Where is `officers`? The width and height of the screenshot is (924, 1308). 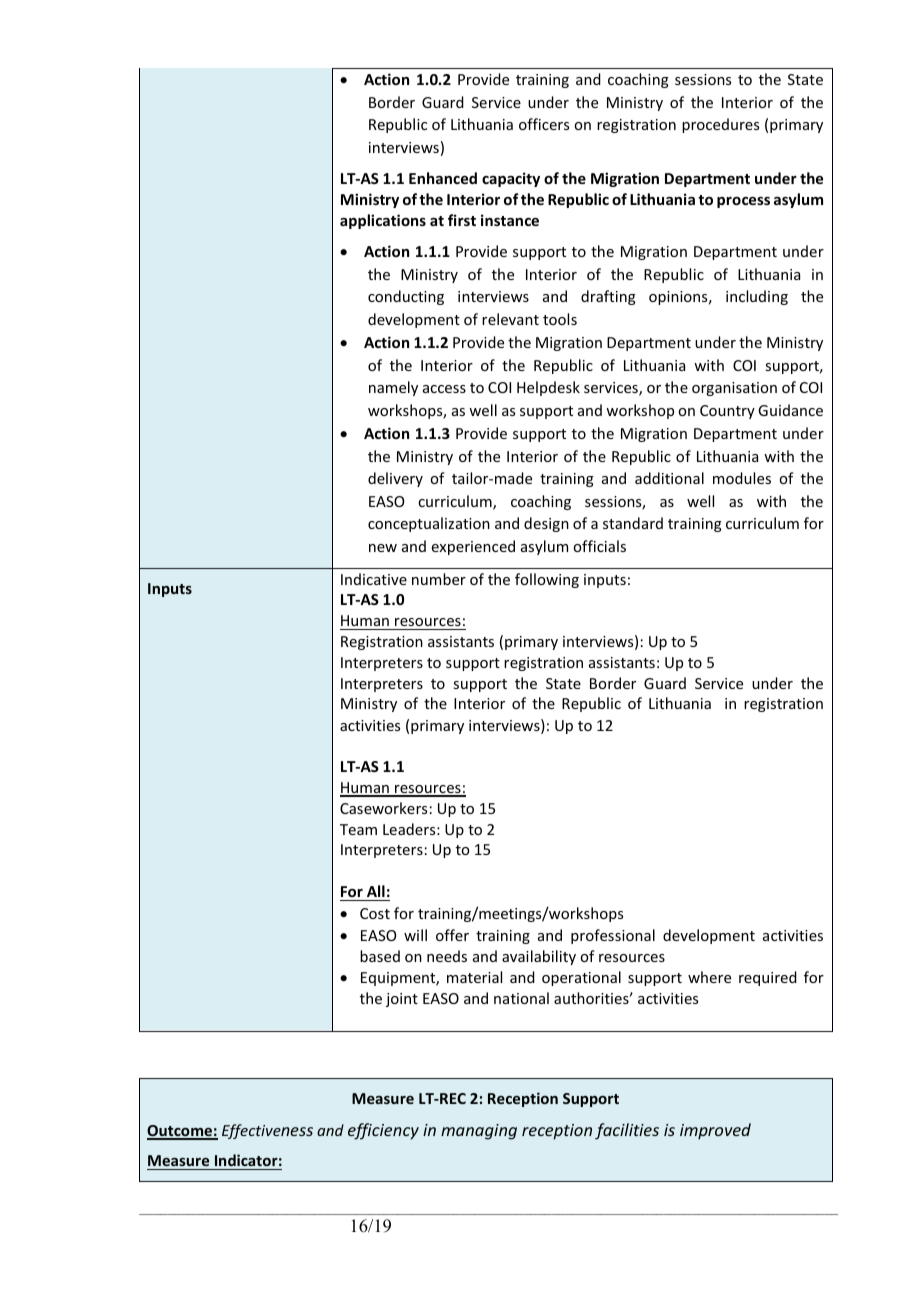
officers is located at coordinates (544, 124).
